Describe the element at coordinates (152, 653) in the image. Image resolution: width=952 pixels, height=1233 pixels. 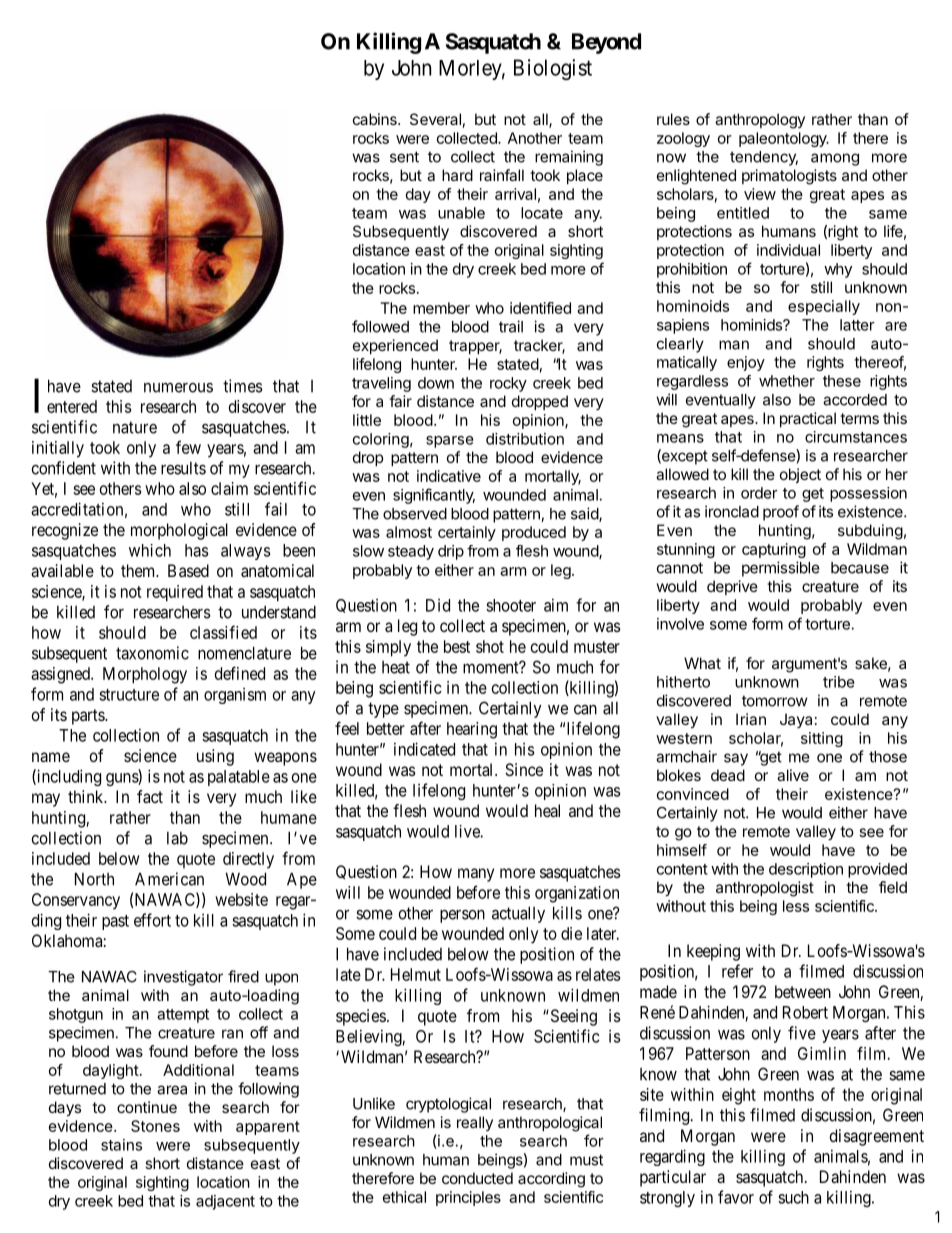
I see `taxonomic` at that location.
